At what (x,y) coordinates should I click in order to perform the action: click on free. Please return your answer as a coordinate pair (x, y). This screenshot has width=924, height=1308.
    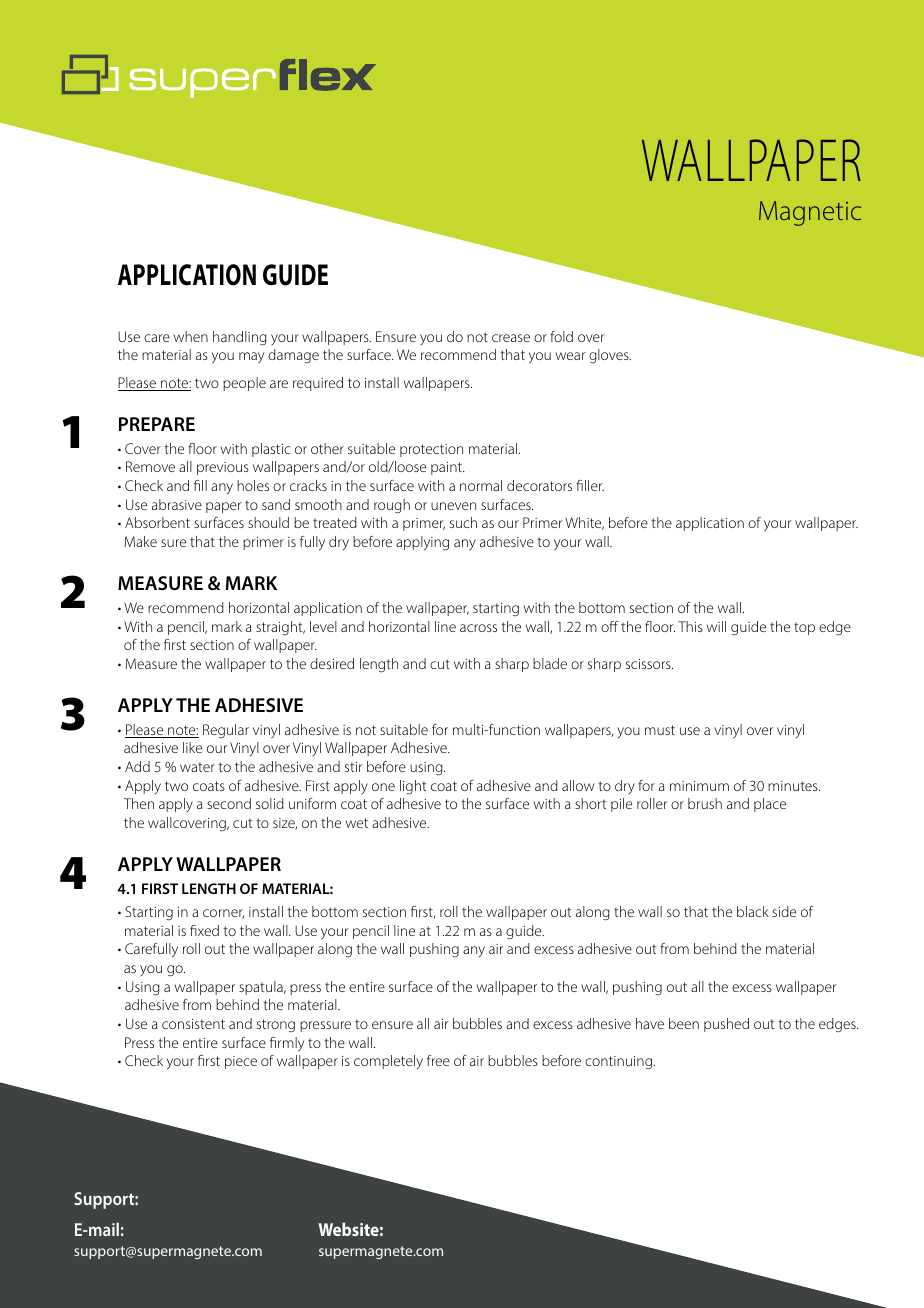
    Looking at the image, I should click on (438, 1060).
